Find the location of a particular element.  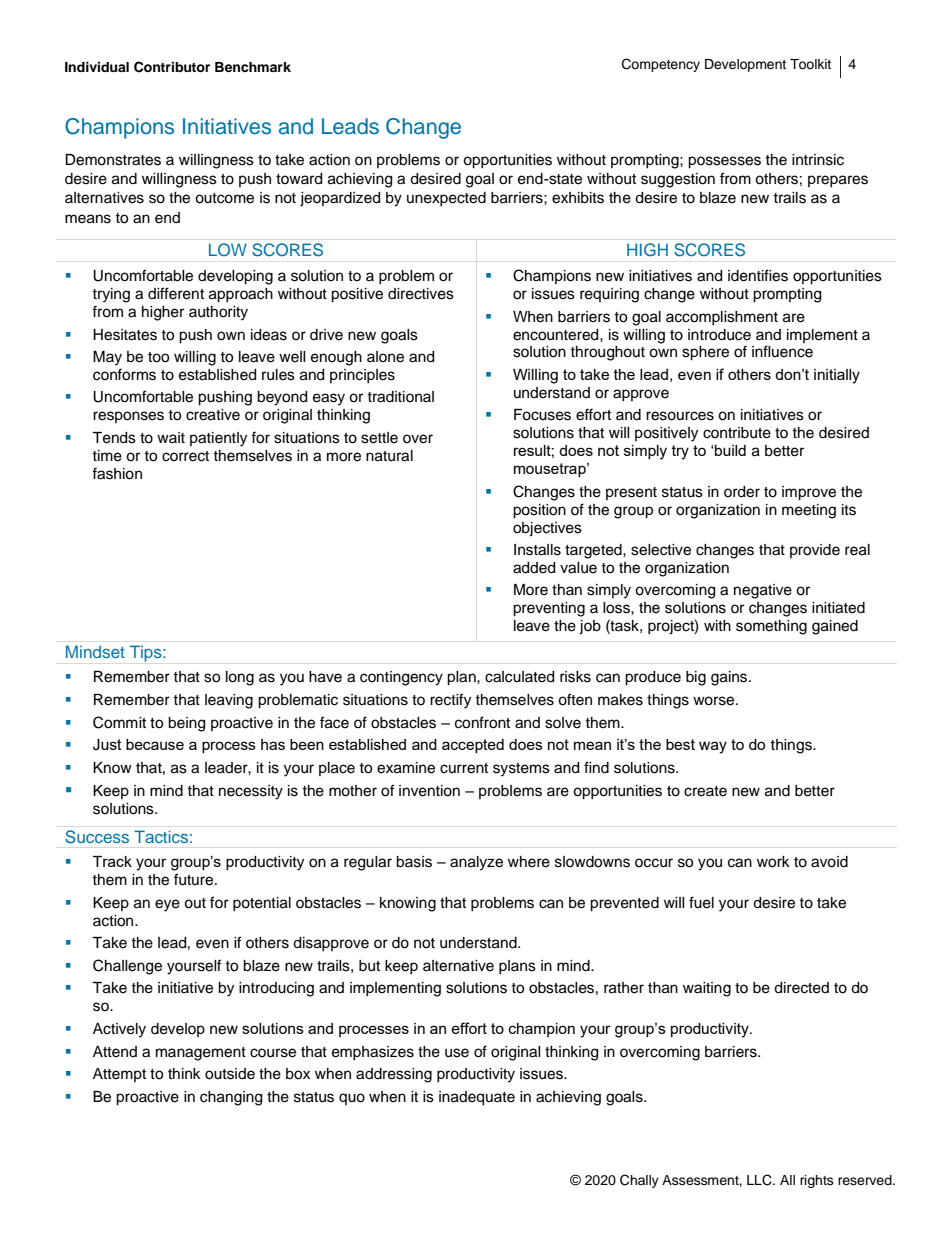

Contributor is located at coordinates (172, 67).
